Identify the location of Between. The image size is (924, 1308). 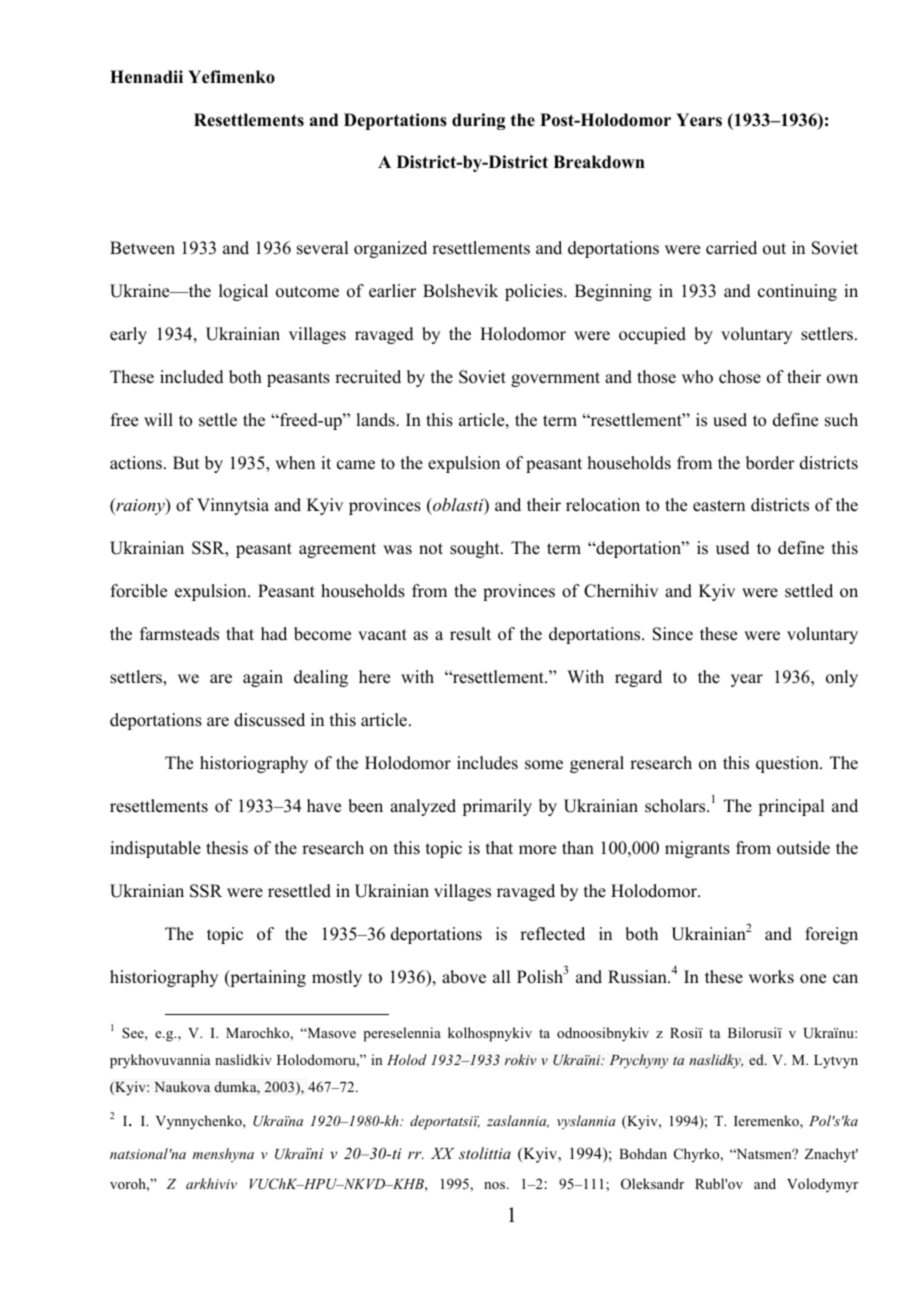
(142, 248).
